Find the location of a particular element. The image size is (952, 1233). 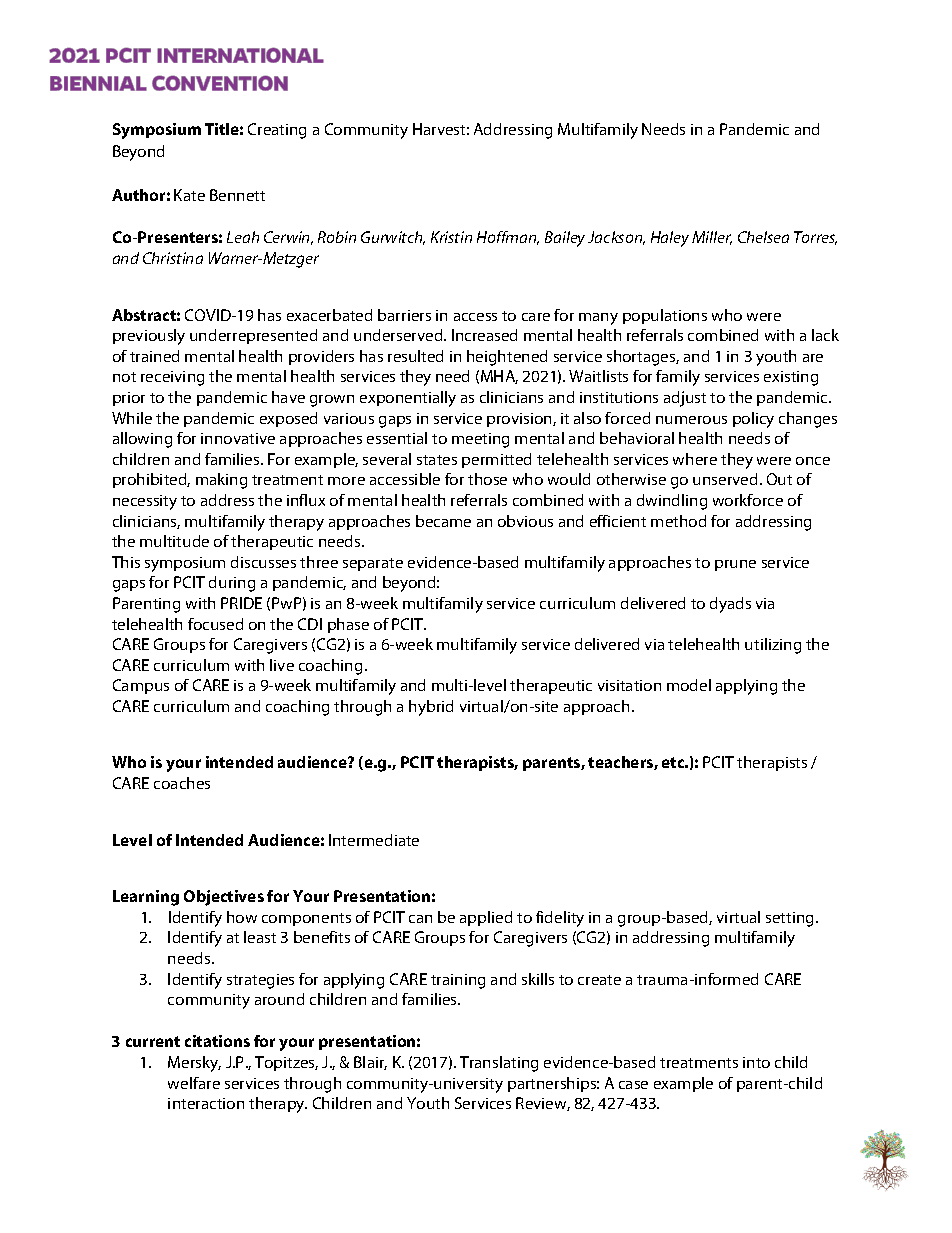

dyads is located at coordinates (730, 605).
